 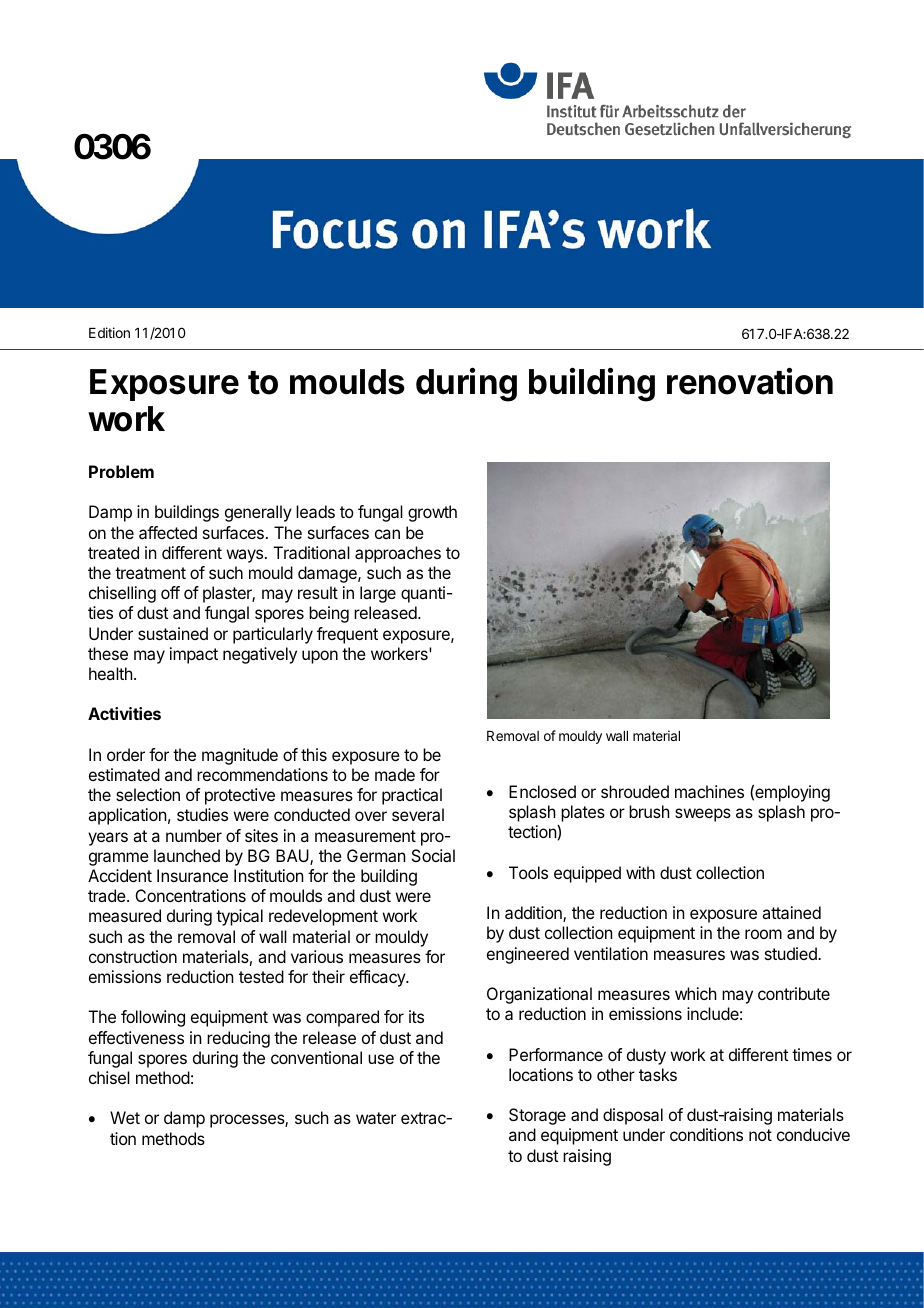 I want to click on growth, so click(x=432, y=513).
